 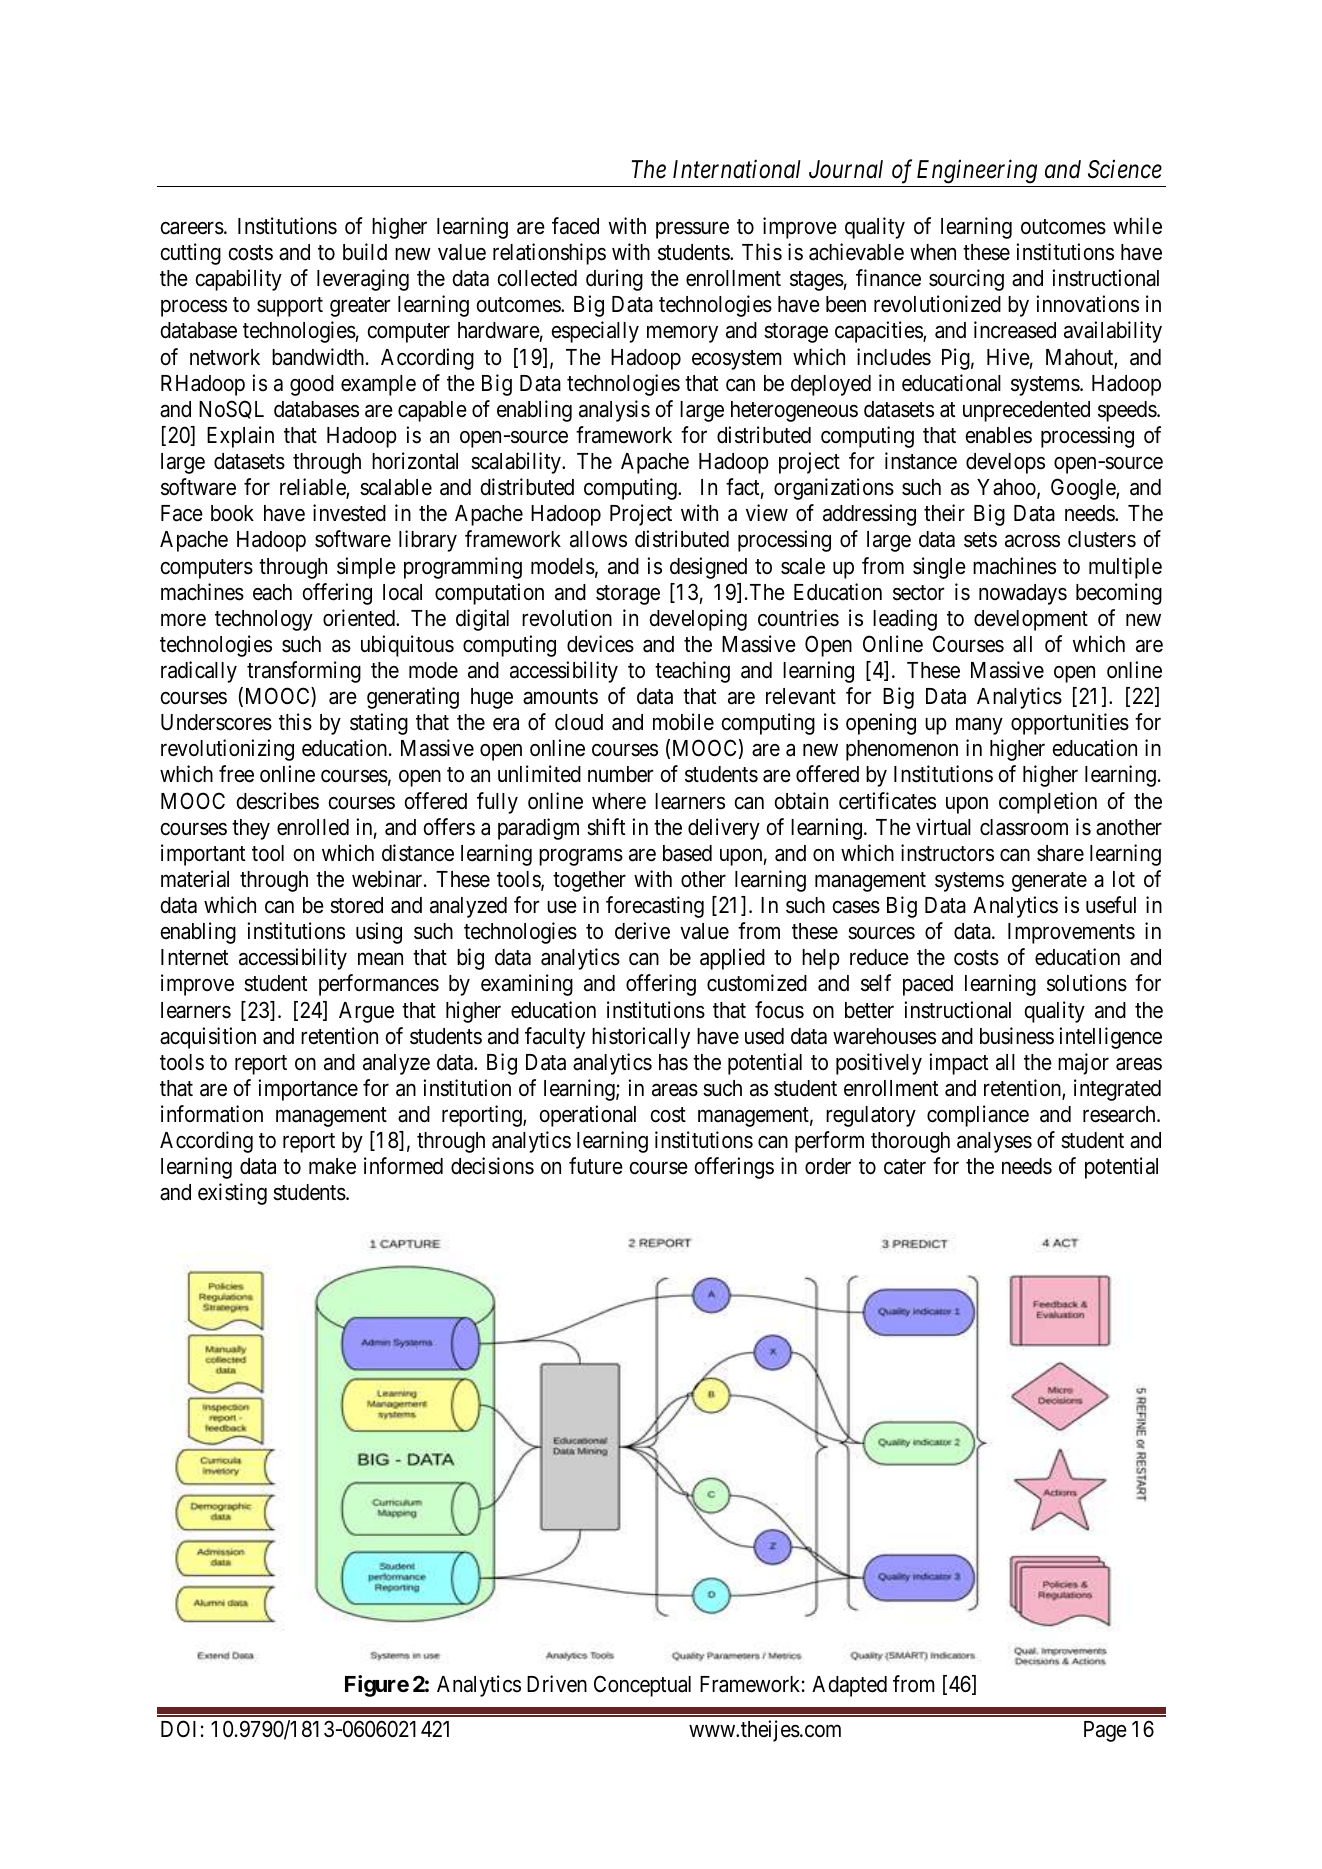 What do you see at coordinates (178, 1728) in the page?
I see `DOI` at bounding box center [178, 1728].
